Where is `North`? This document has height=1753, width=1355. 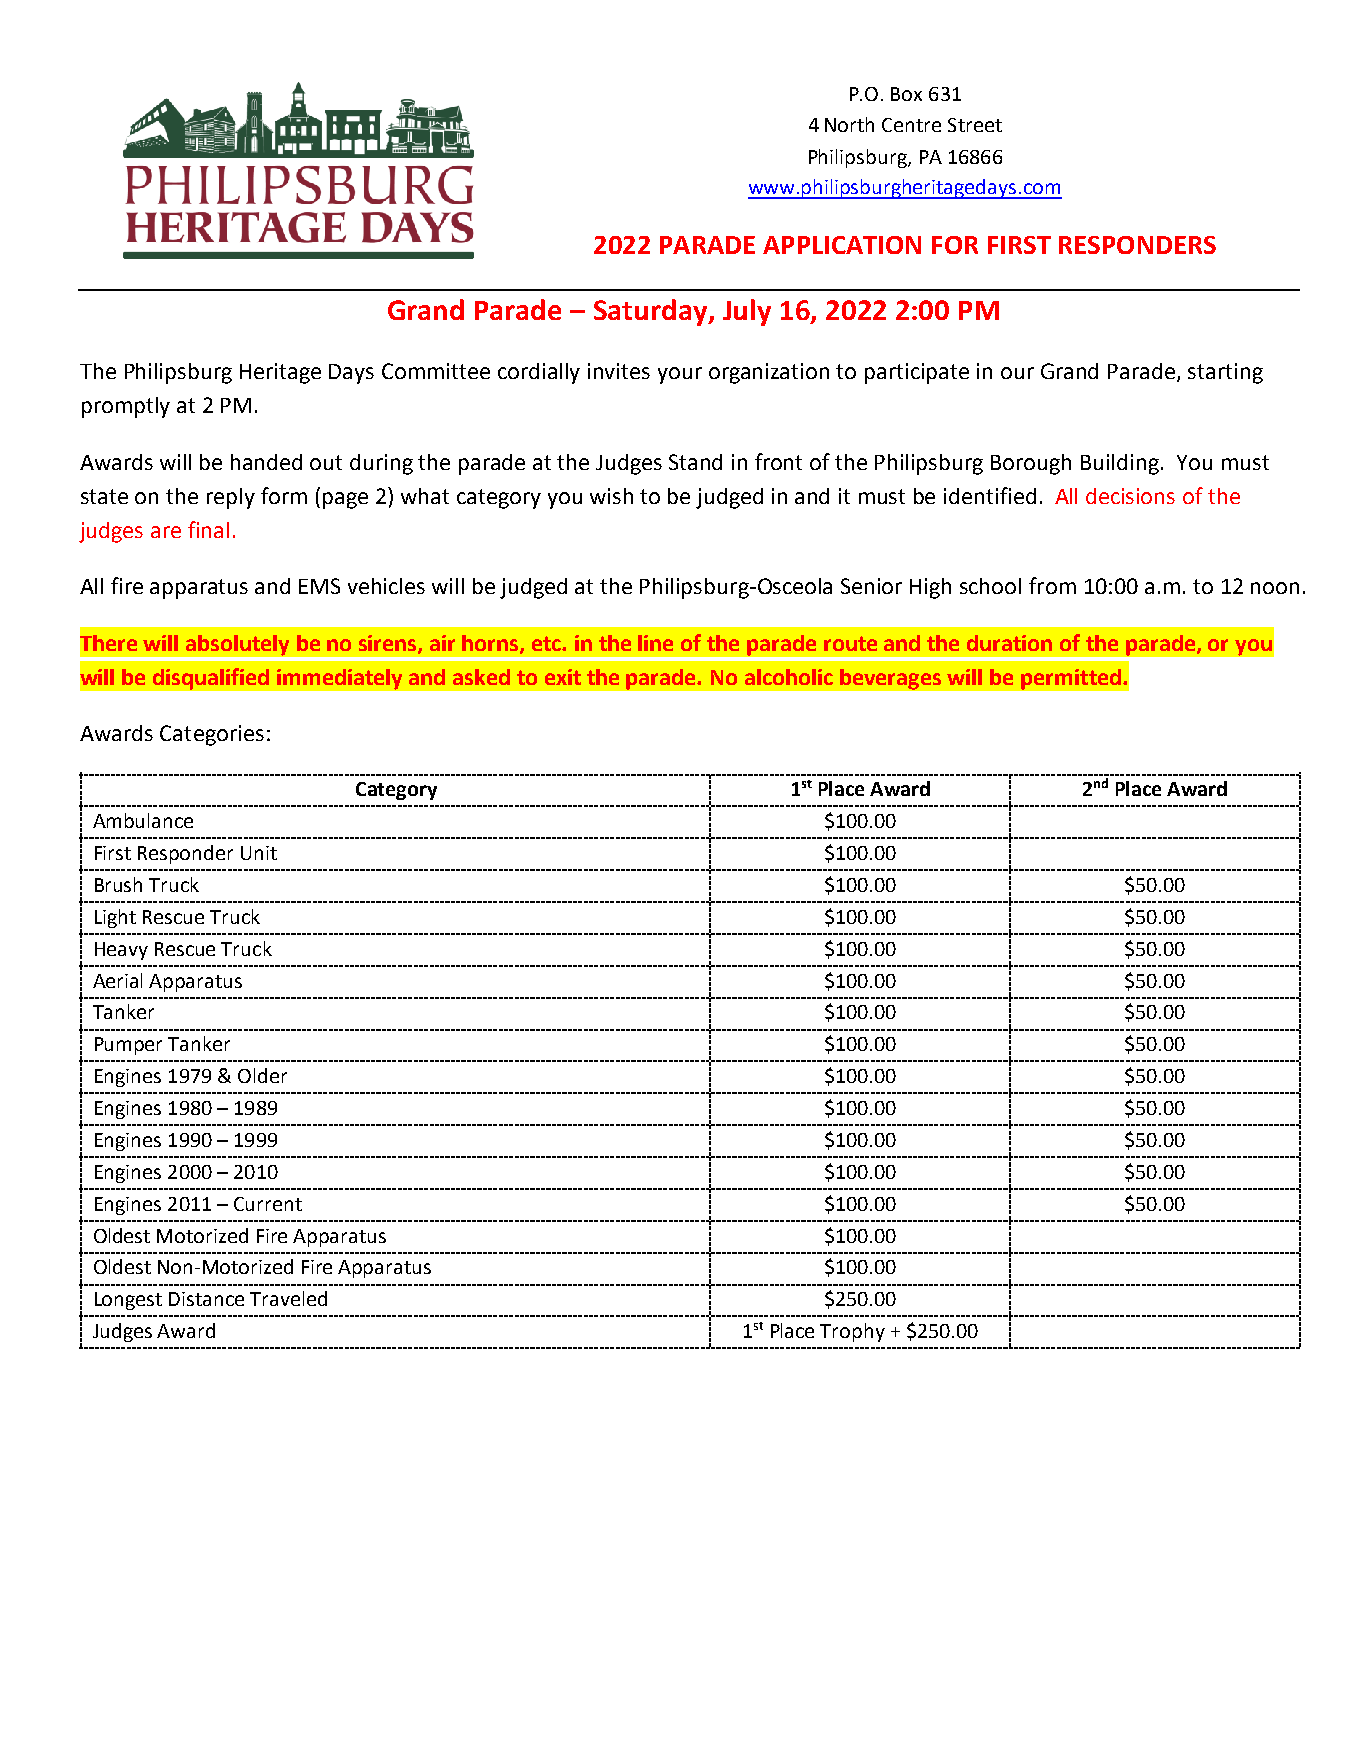 North is located at coordinates (849, 124).
